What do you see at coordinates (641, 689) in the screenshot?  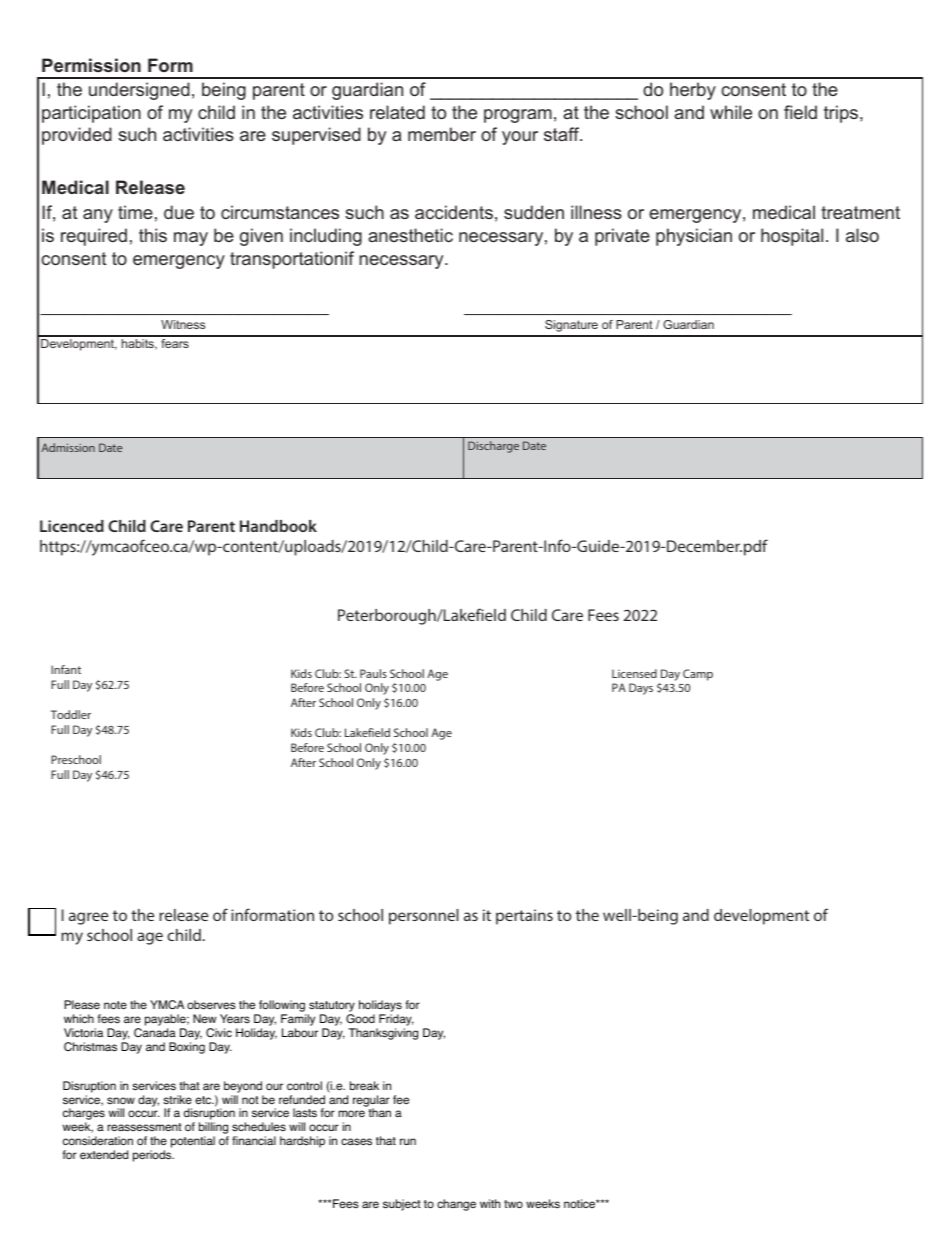 I see `Days` at bounding box center [641, 689].
